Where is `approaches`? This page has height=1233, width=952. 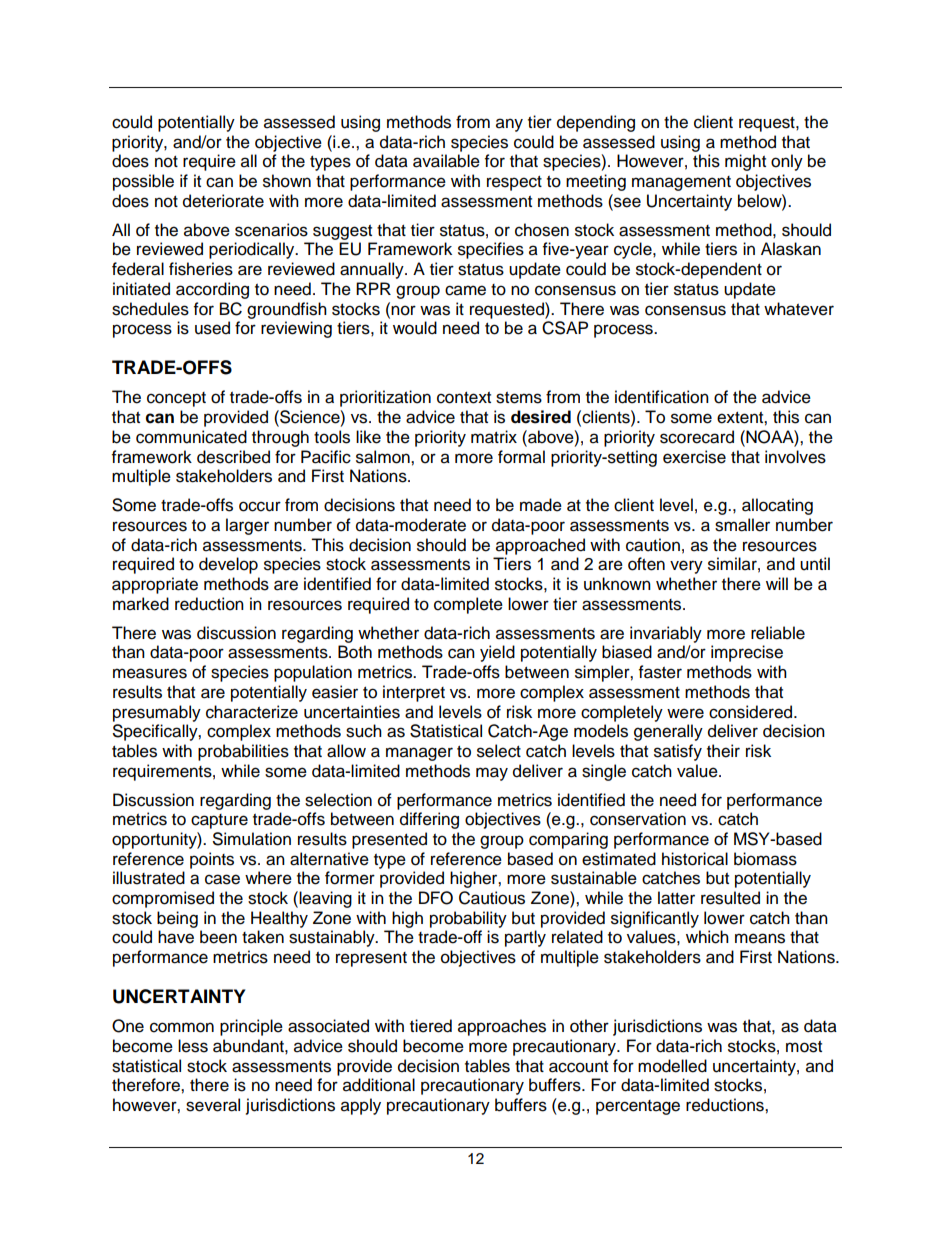 approaches is located at coordinates (502, 1027).
